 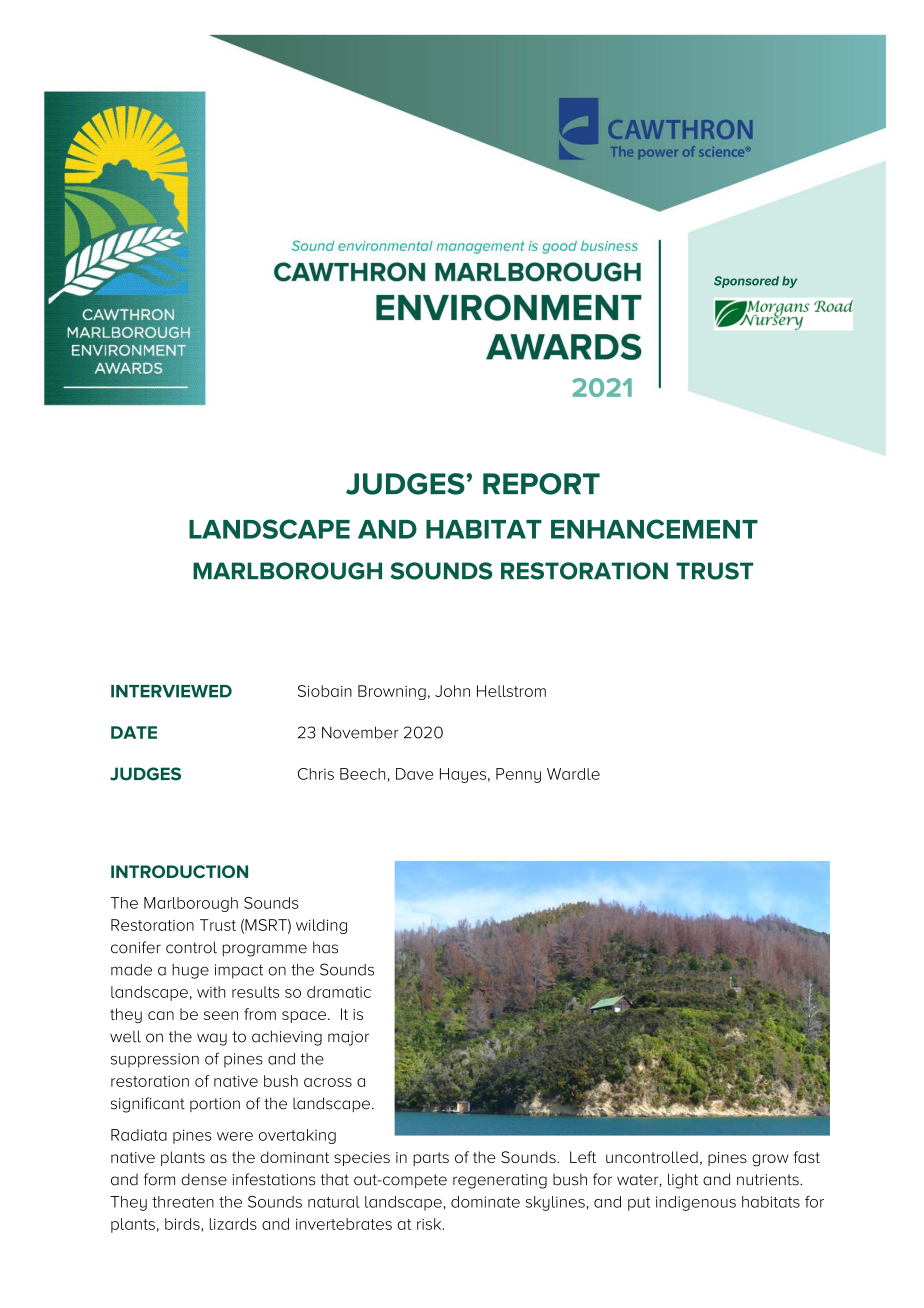 What do you see at coordinates (134, 732) in the screenshot?
I see `DATE` at bounding box center [134, 732].
